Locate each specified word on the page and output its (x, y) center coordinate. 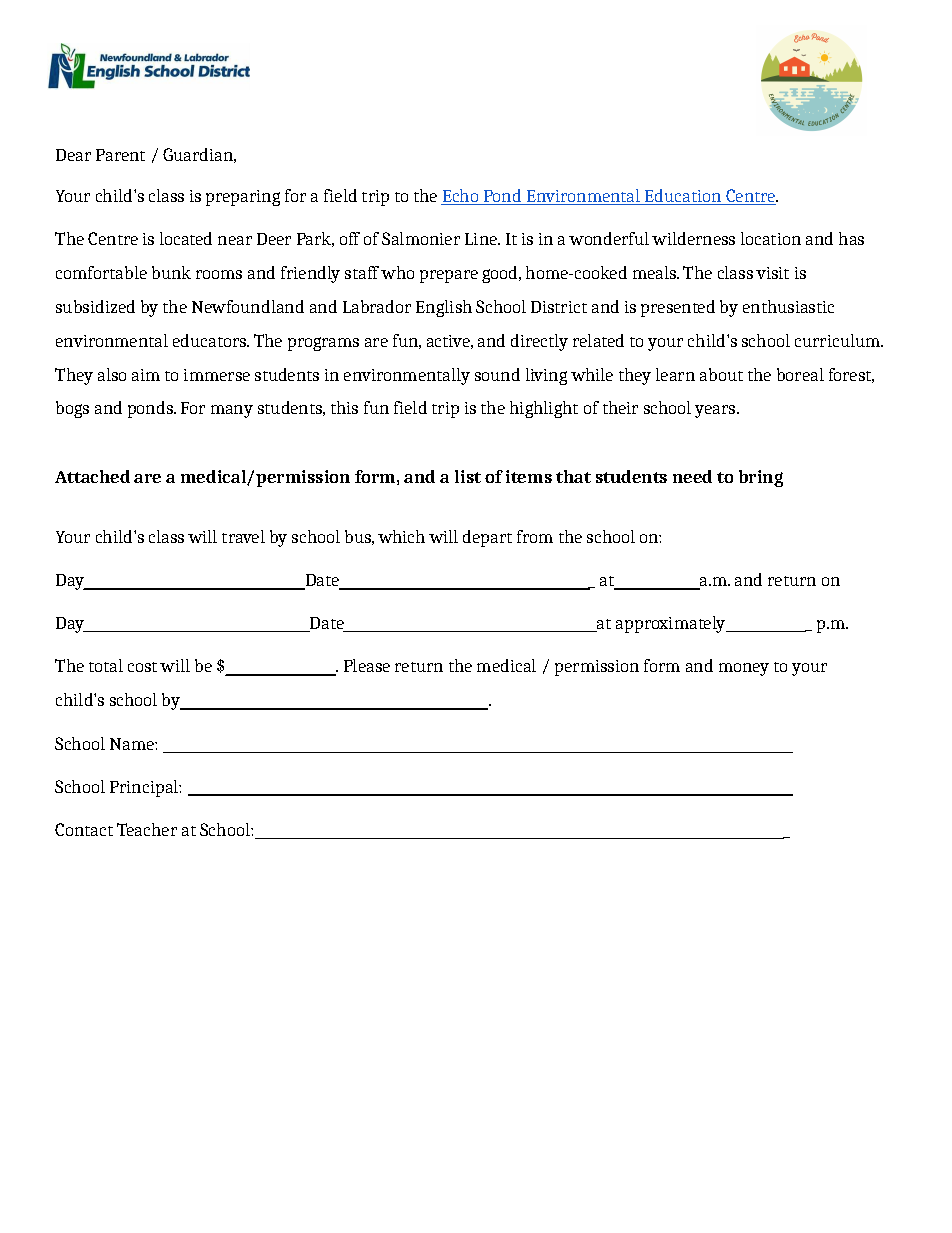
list (468, 476)
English (444, 308)
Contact (84, 829)
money (744, 669)
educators (211, 340)
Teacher (147, 829)
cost (142, 667)
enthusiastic (788, 306)
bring (761, 478)
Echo (461, 197)
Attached (92, 476)
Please (367, 665)
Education (683, 197)
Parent (120, 155)
